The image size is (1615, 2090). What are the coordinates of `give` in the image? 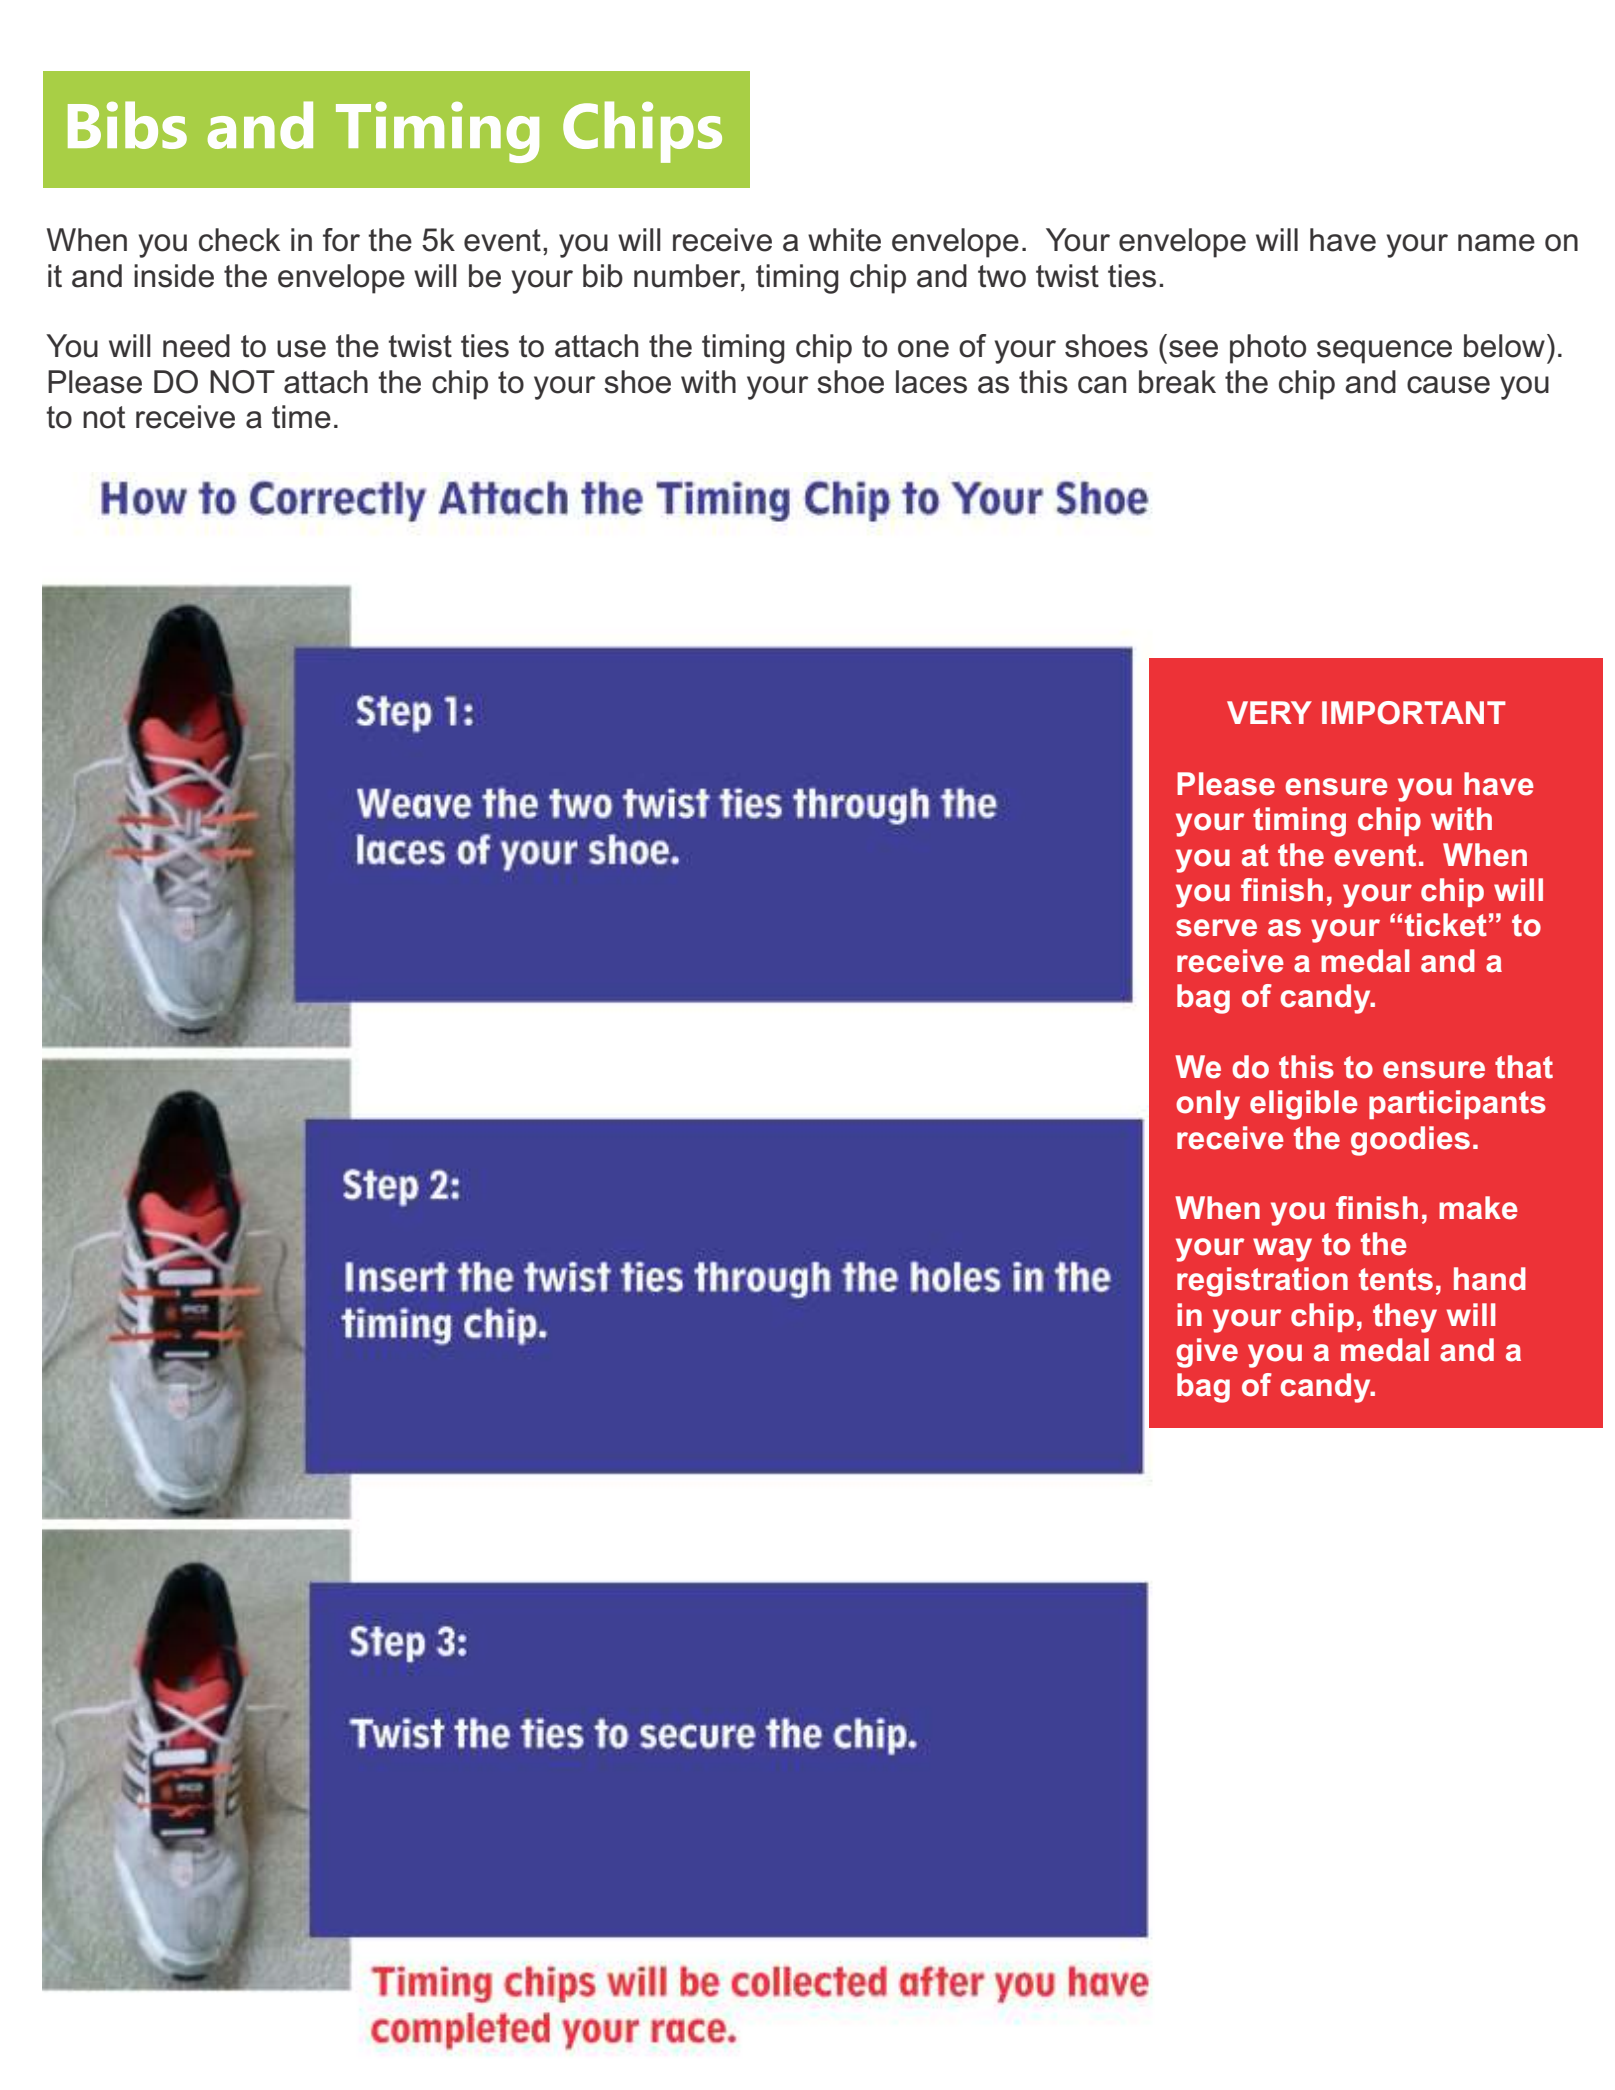 It's located at (1207, 1353).
